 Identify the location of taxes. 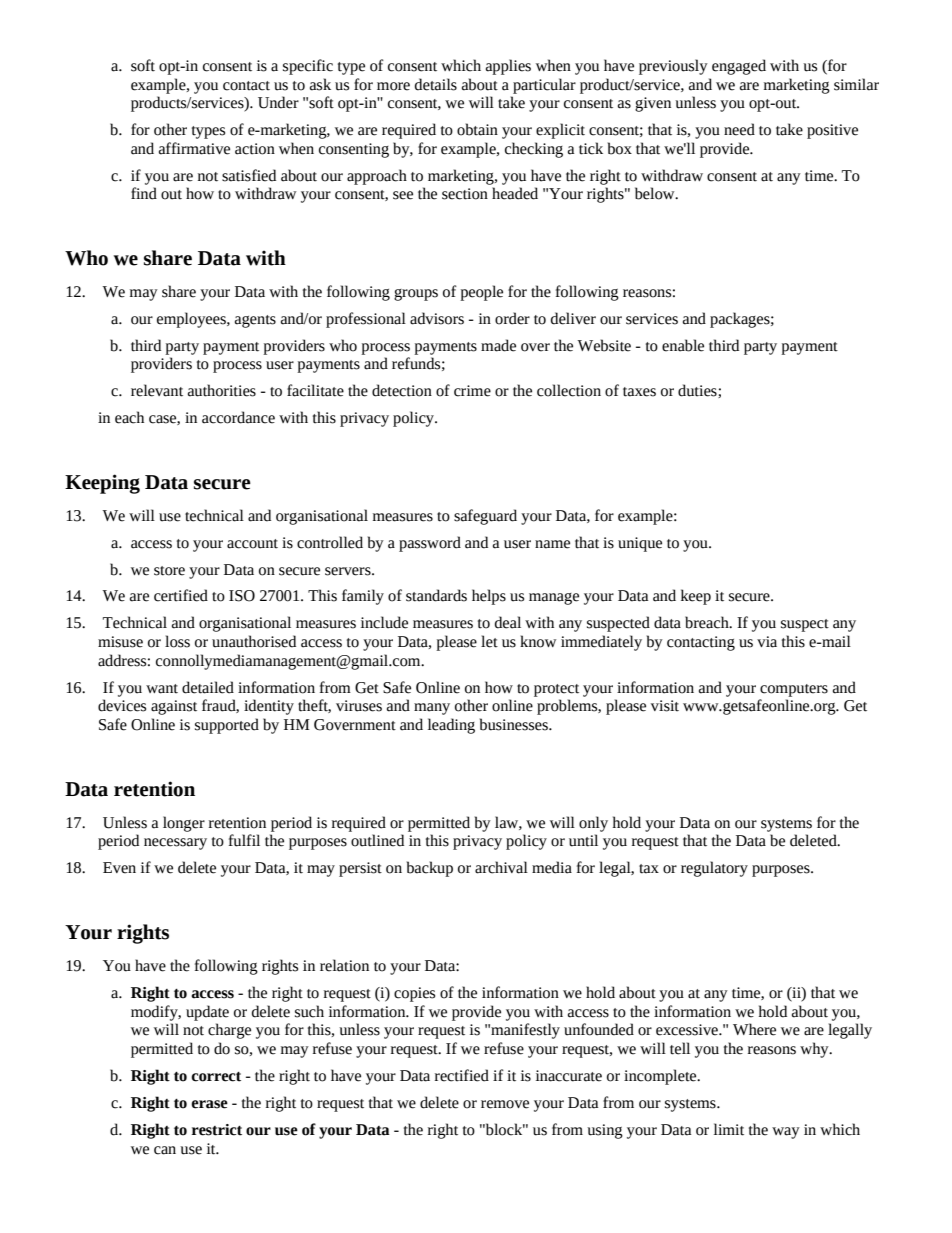
(639, 392).
